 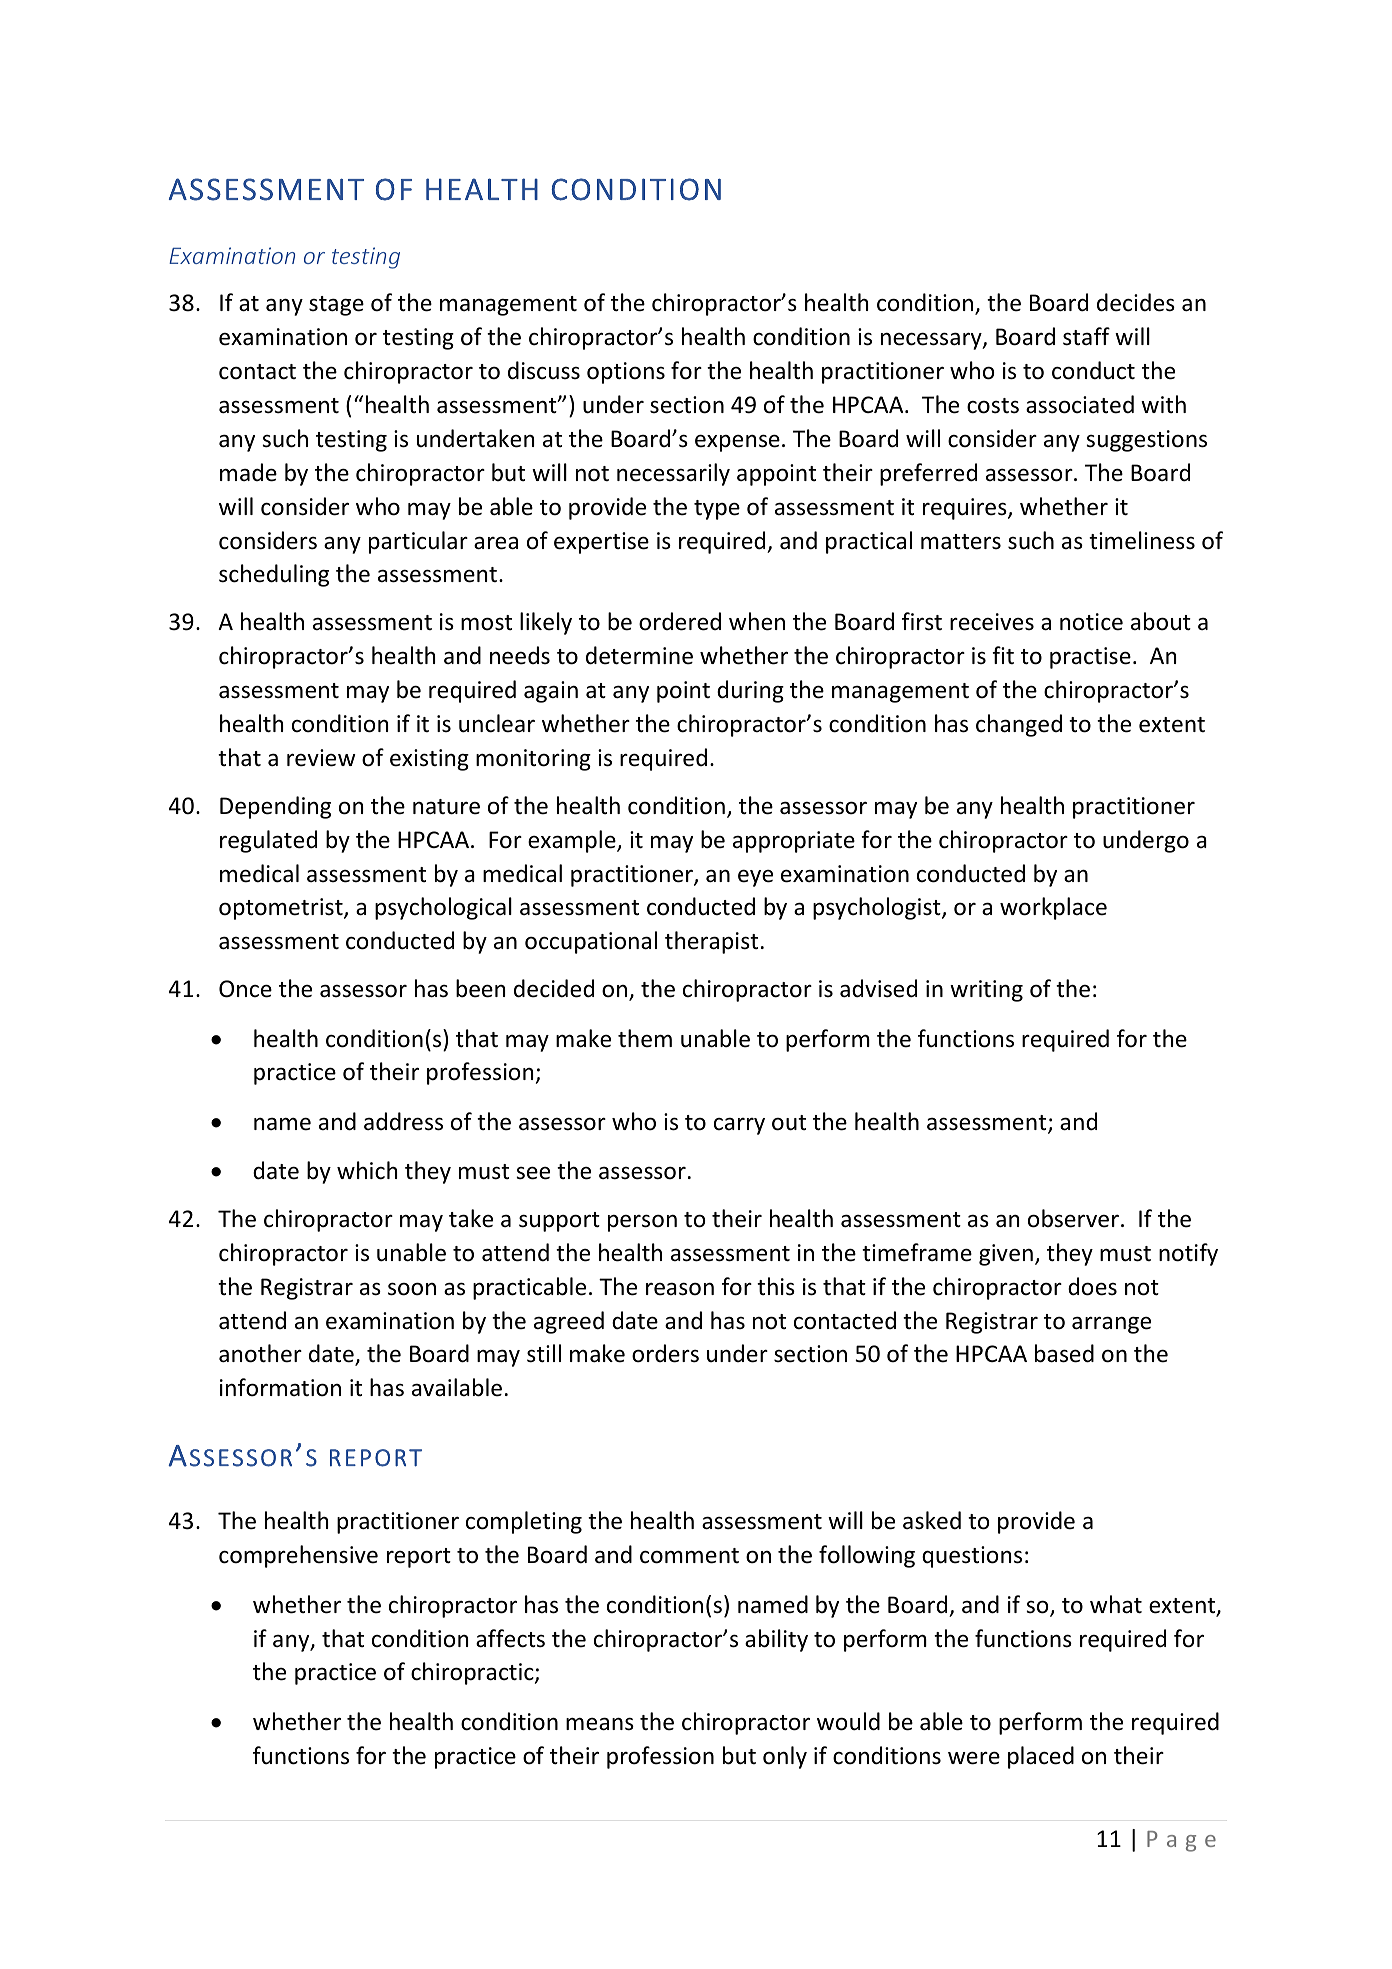 I want to click on soon, so click(x=412, y=1289).
